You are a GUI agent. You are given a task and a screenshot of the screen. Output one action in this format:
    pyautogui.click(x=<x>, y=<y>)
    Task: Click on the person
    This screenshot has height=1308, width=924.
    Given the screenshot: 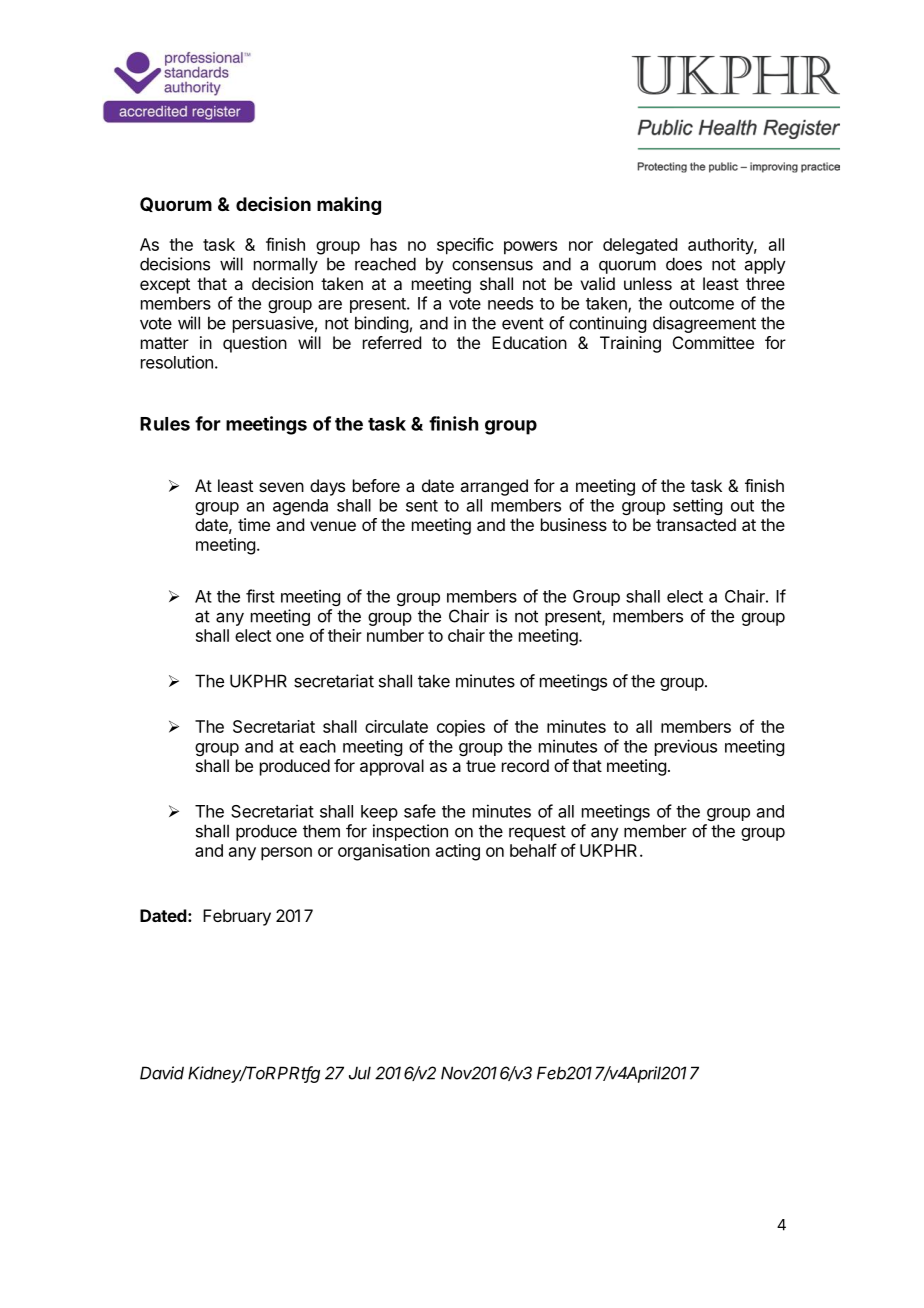 What is the action you would take?
    pyautogui.click(x=286, y=854)
